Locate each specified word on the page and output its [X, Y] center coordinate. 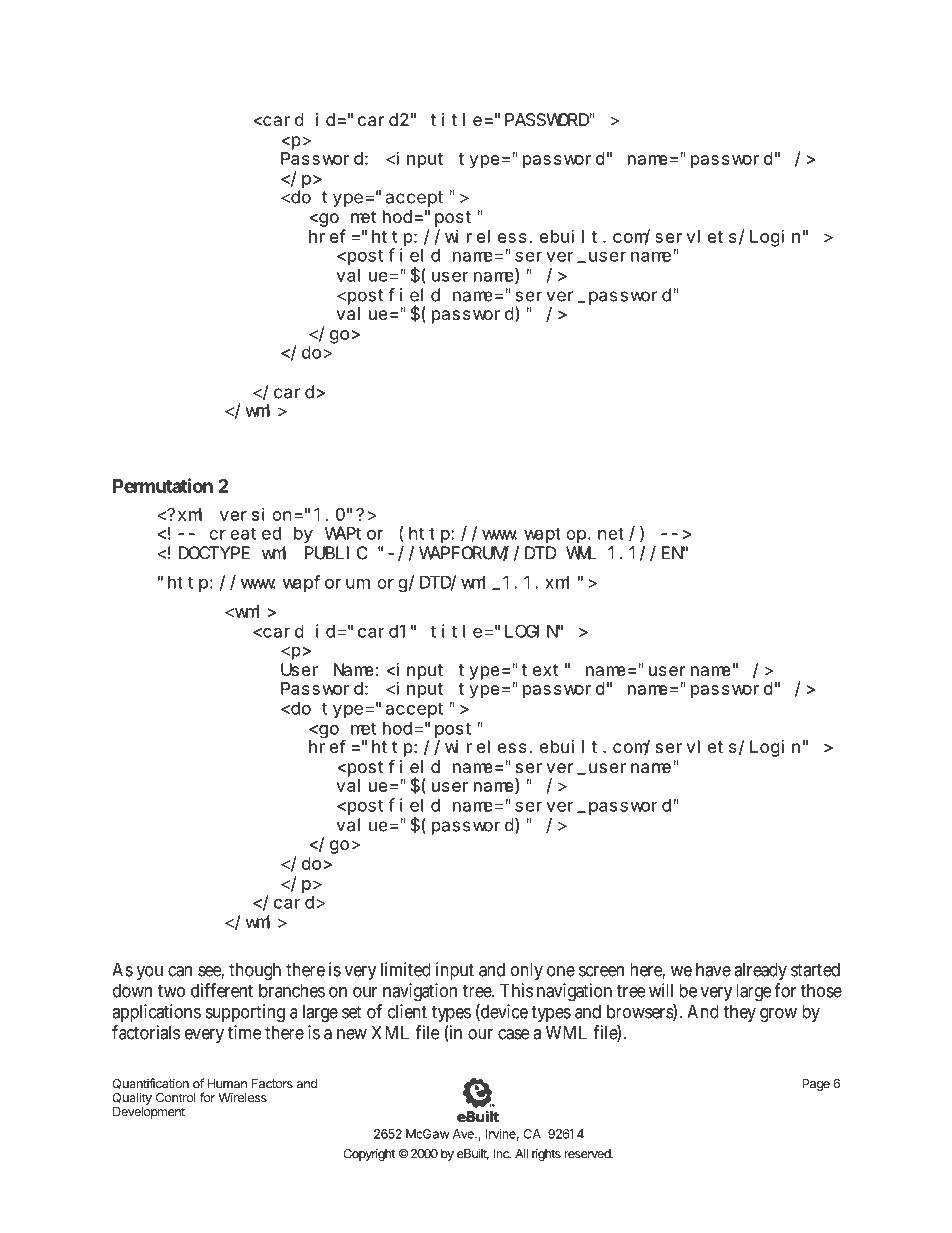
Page [816, 1085]
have [713, 969]
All [521, 1154]
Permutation [163, 485]
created [245, 533]
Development [149, 1113]
